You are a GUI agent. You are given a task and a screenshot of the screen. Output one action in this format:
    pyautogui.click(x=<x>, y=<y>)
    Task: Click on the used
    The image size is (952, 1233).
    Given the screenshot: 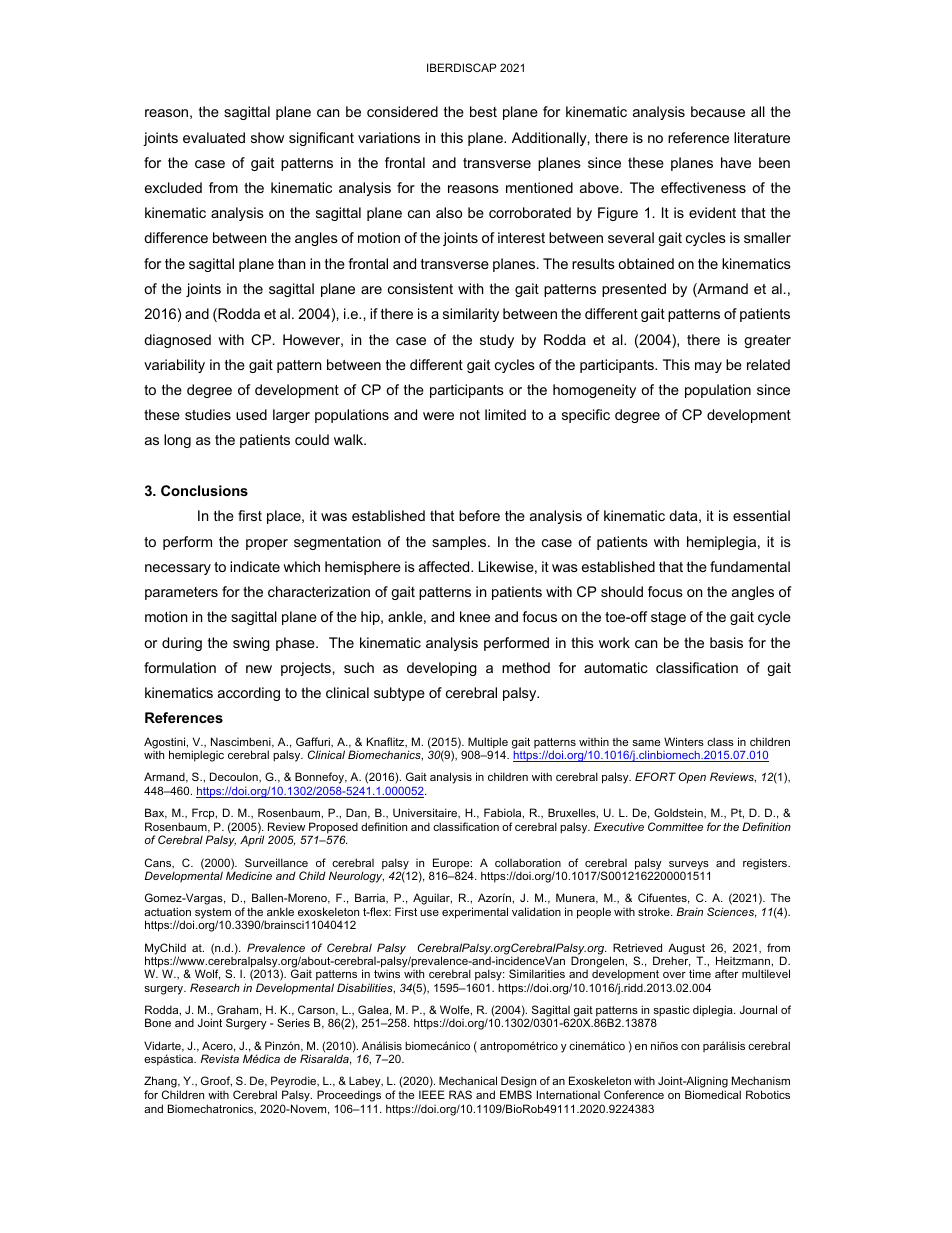 What is the action you would take?
    pyautogui.click(x=251, y=414)
